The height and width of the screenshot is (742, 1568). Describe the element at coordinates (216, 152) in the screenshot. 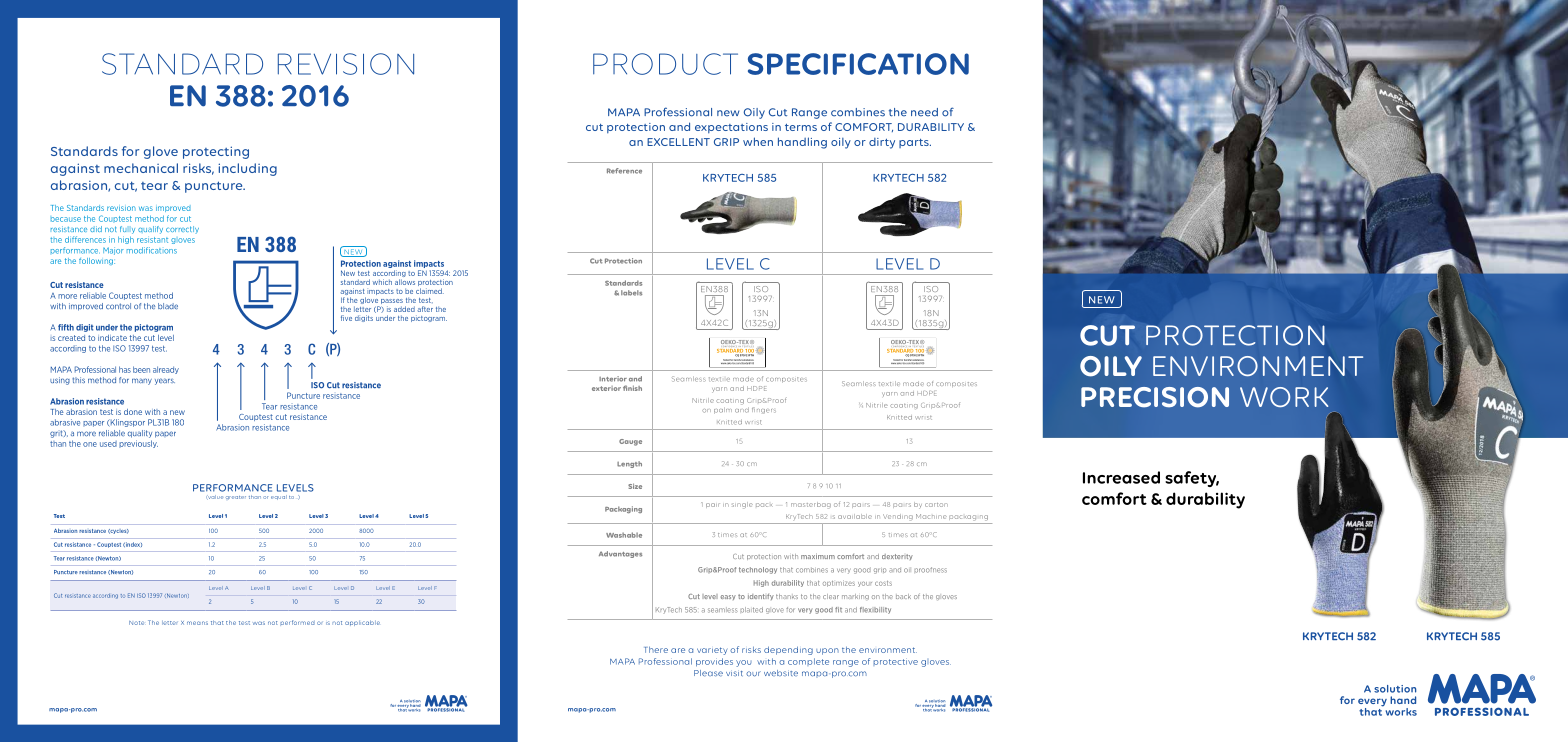

I see `protecting` at that location.
